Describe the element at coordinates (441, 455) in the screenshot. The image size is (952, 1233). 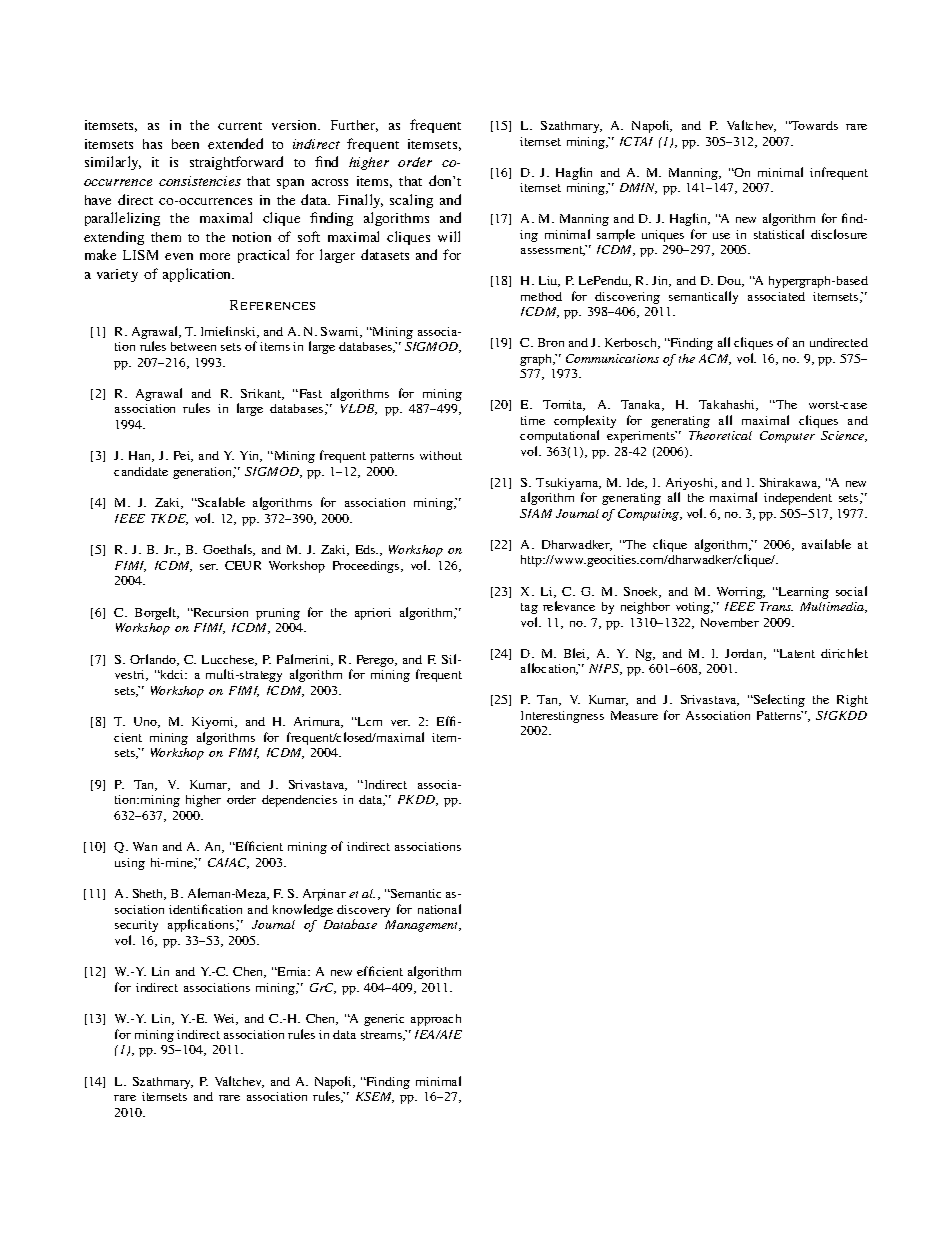
I see `without` at that location.
